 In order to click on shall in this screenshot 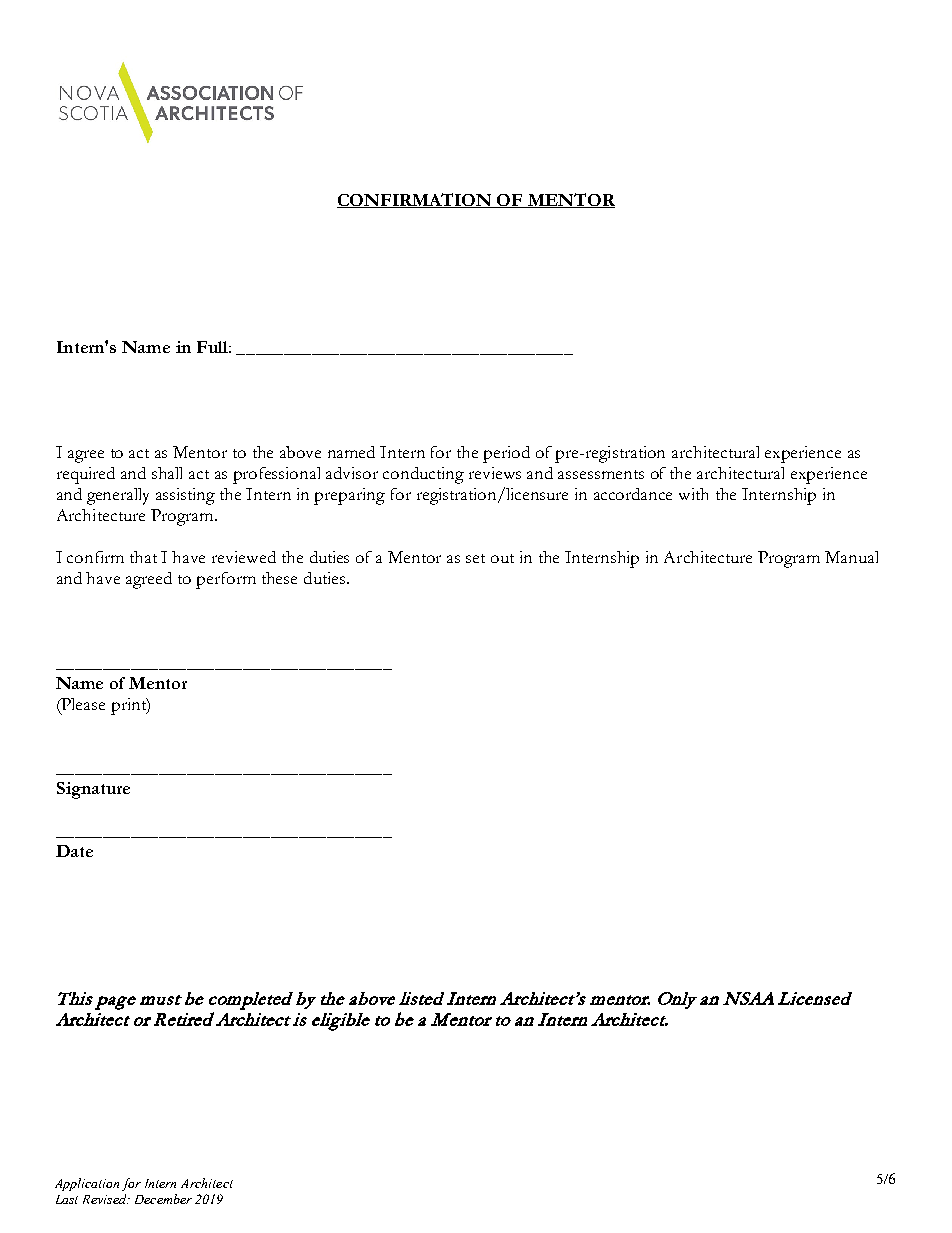, I will do `click(167, 473)`.
